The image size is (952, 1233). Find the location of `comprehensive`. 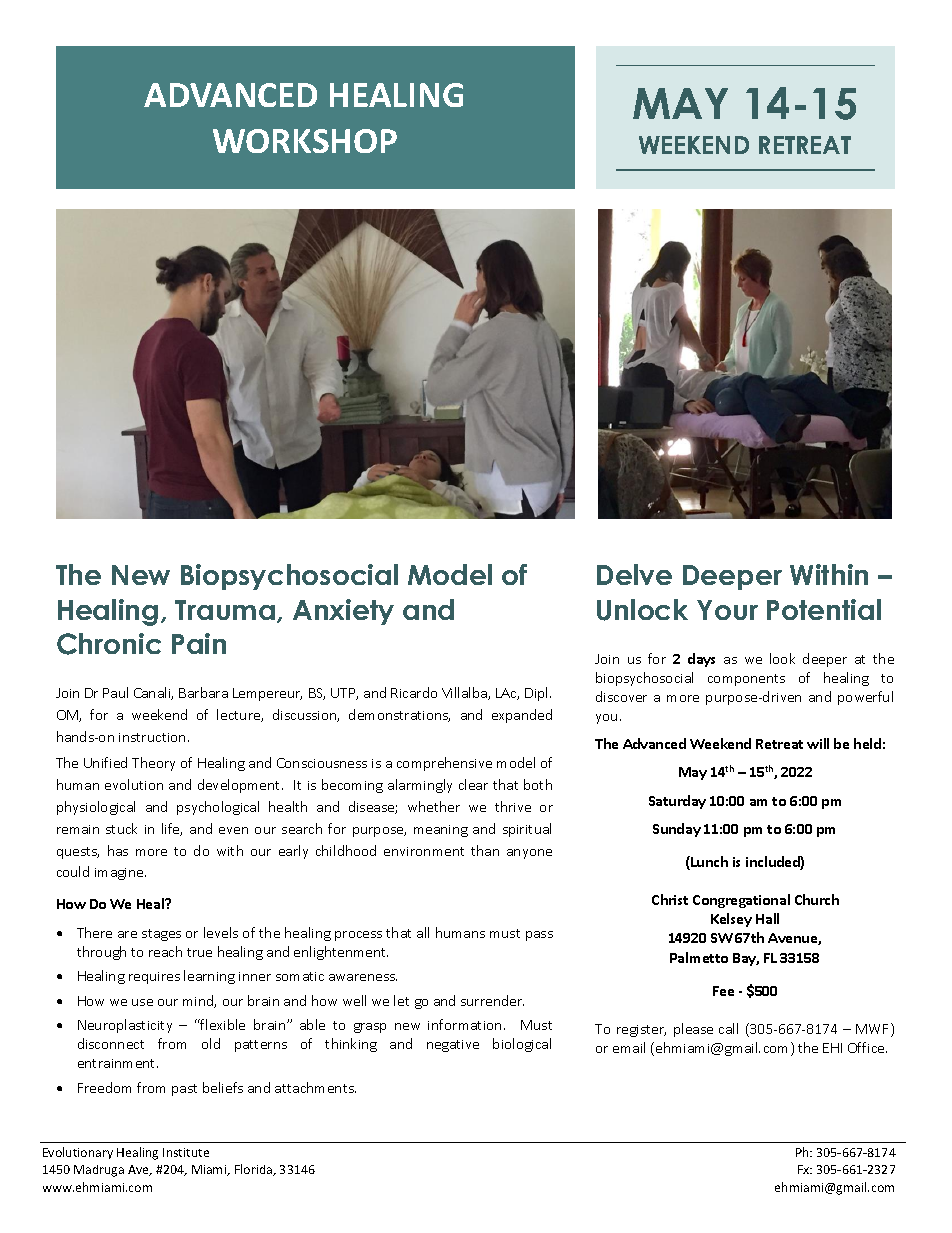

comprehensive is located at coordinates (444, 764).
